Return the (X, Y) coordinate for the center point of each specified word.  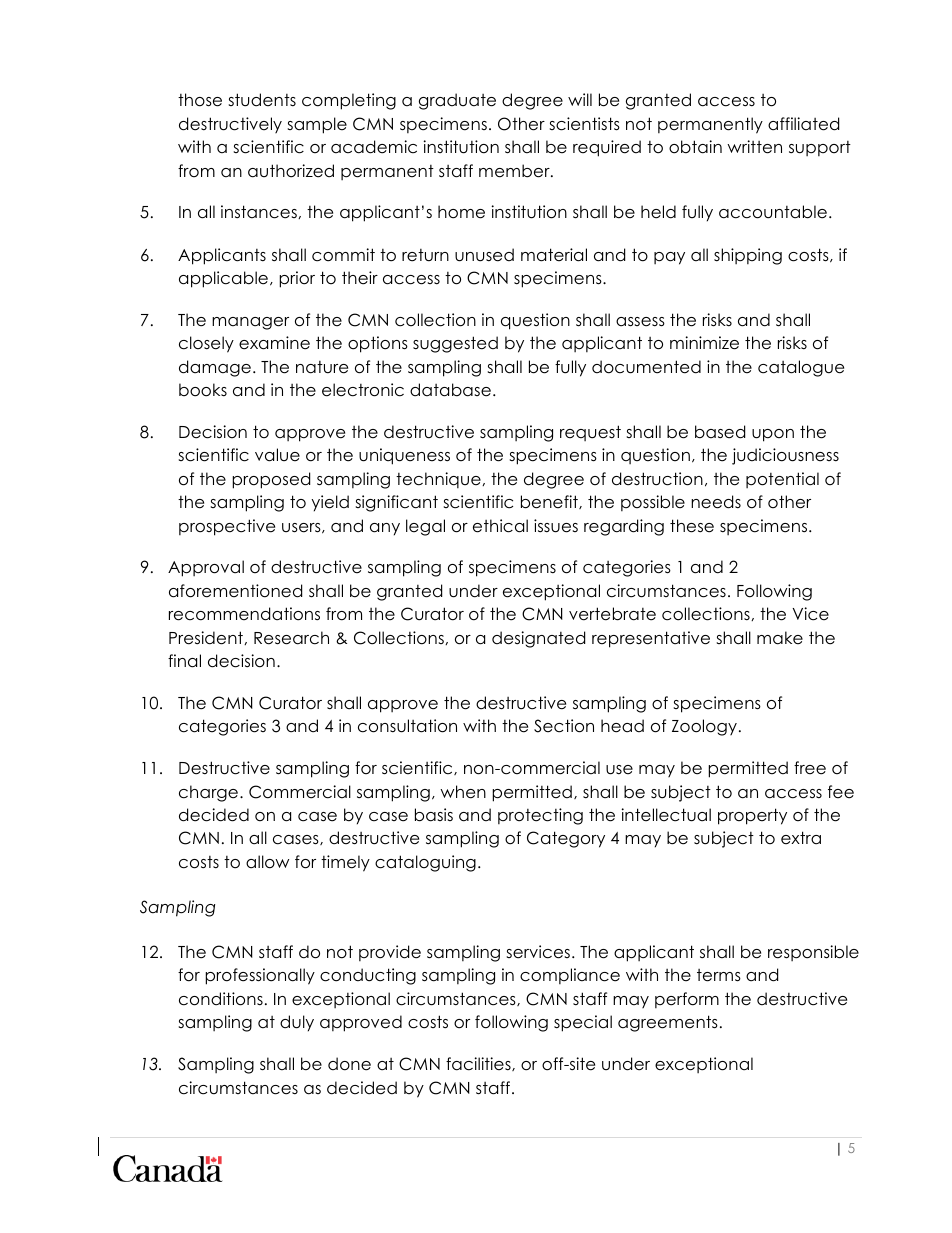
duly (297, 1023)
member (515, 171)
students (262, 100)
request (590, 433)
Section (564, 726)
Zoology (704, 727)
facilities (479, 1064)
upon (773, 435)
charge (208, 793)
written (754, 147)
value (277, 455)
